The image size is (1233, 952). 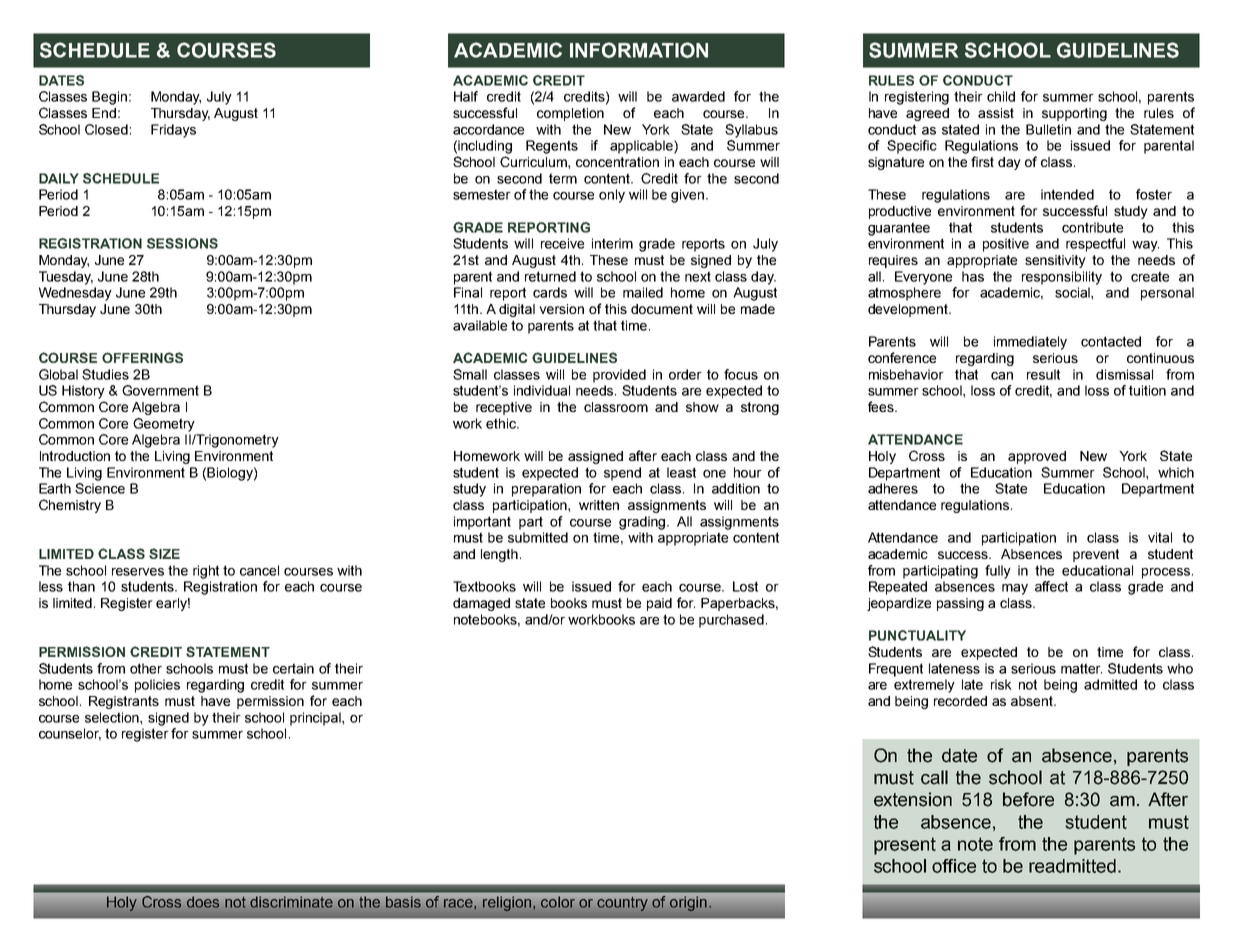 I want to click on prevent, so click(x=1096, y=555).
